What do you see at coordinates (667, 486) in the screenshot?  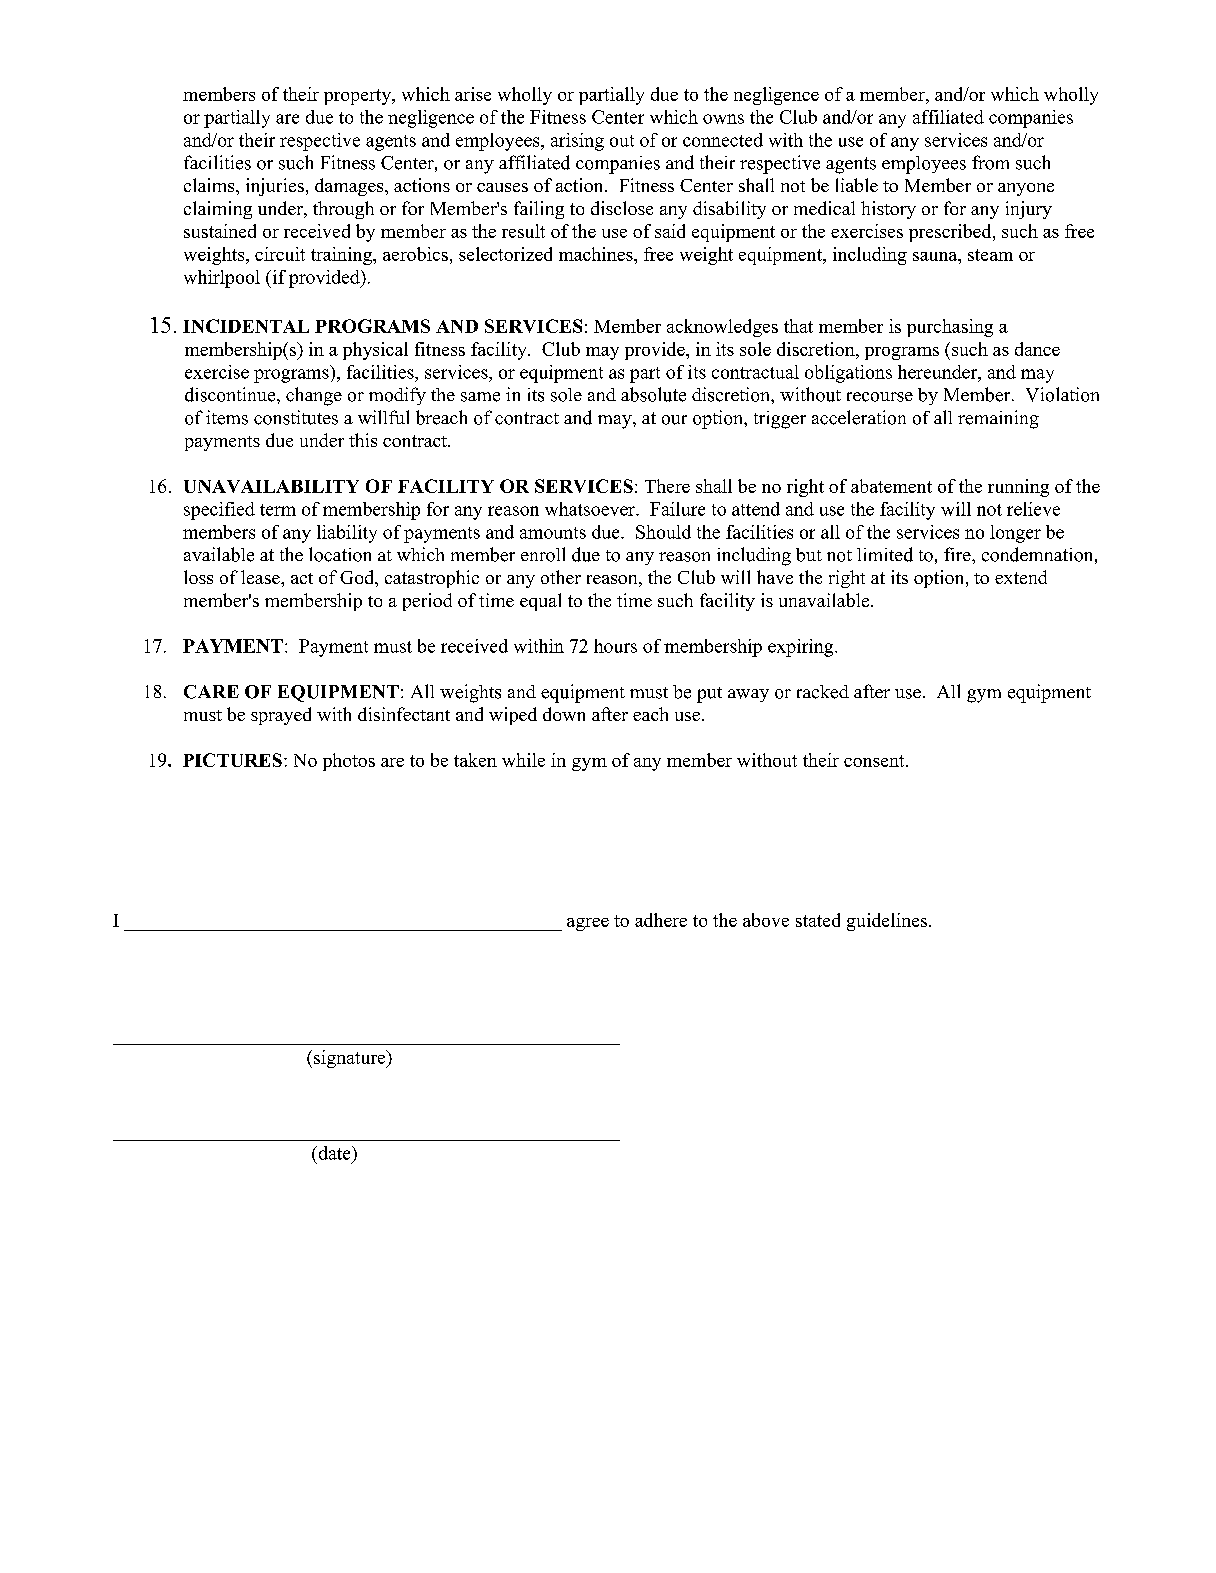 I see `There` at bounding box center [667, 486].
